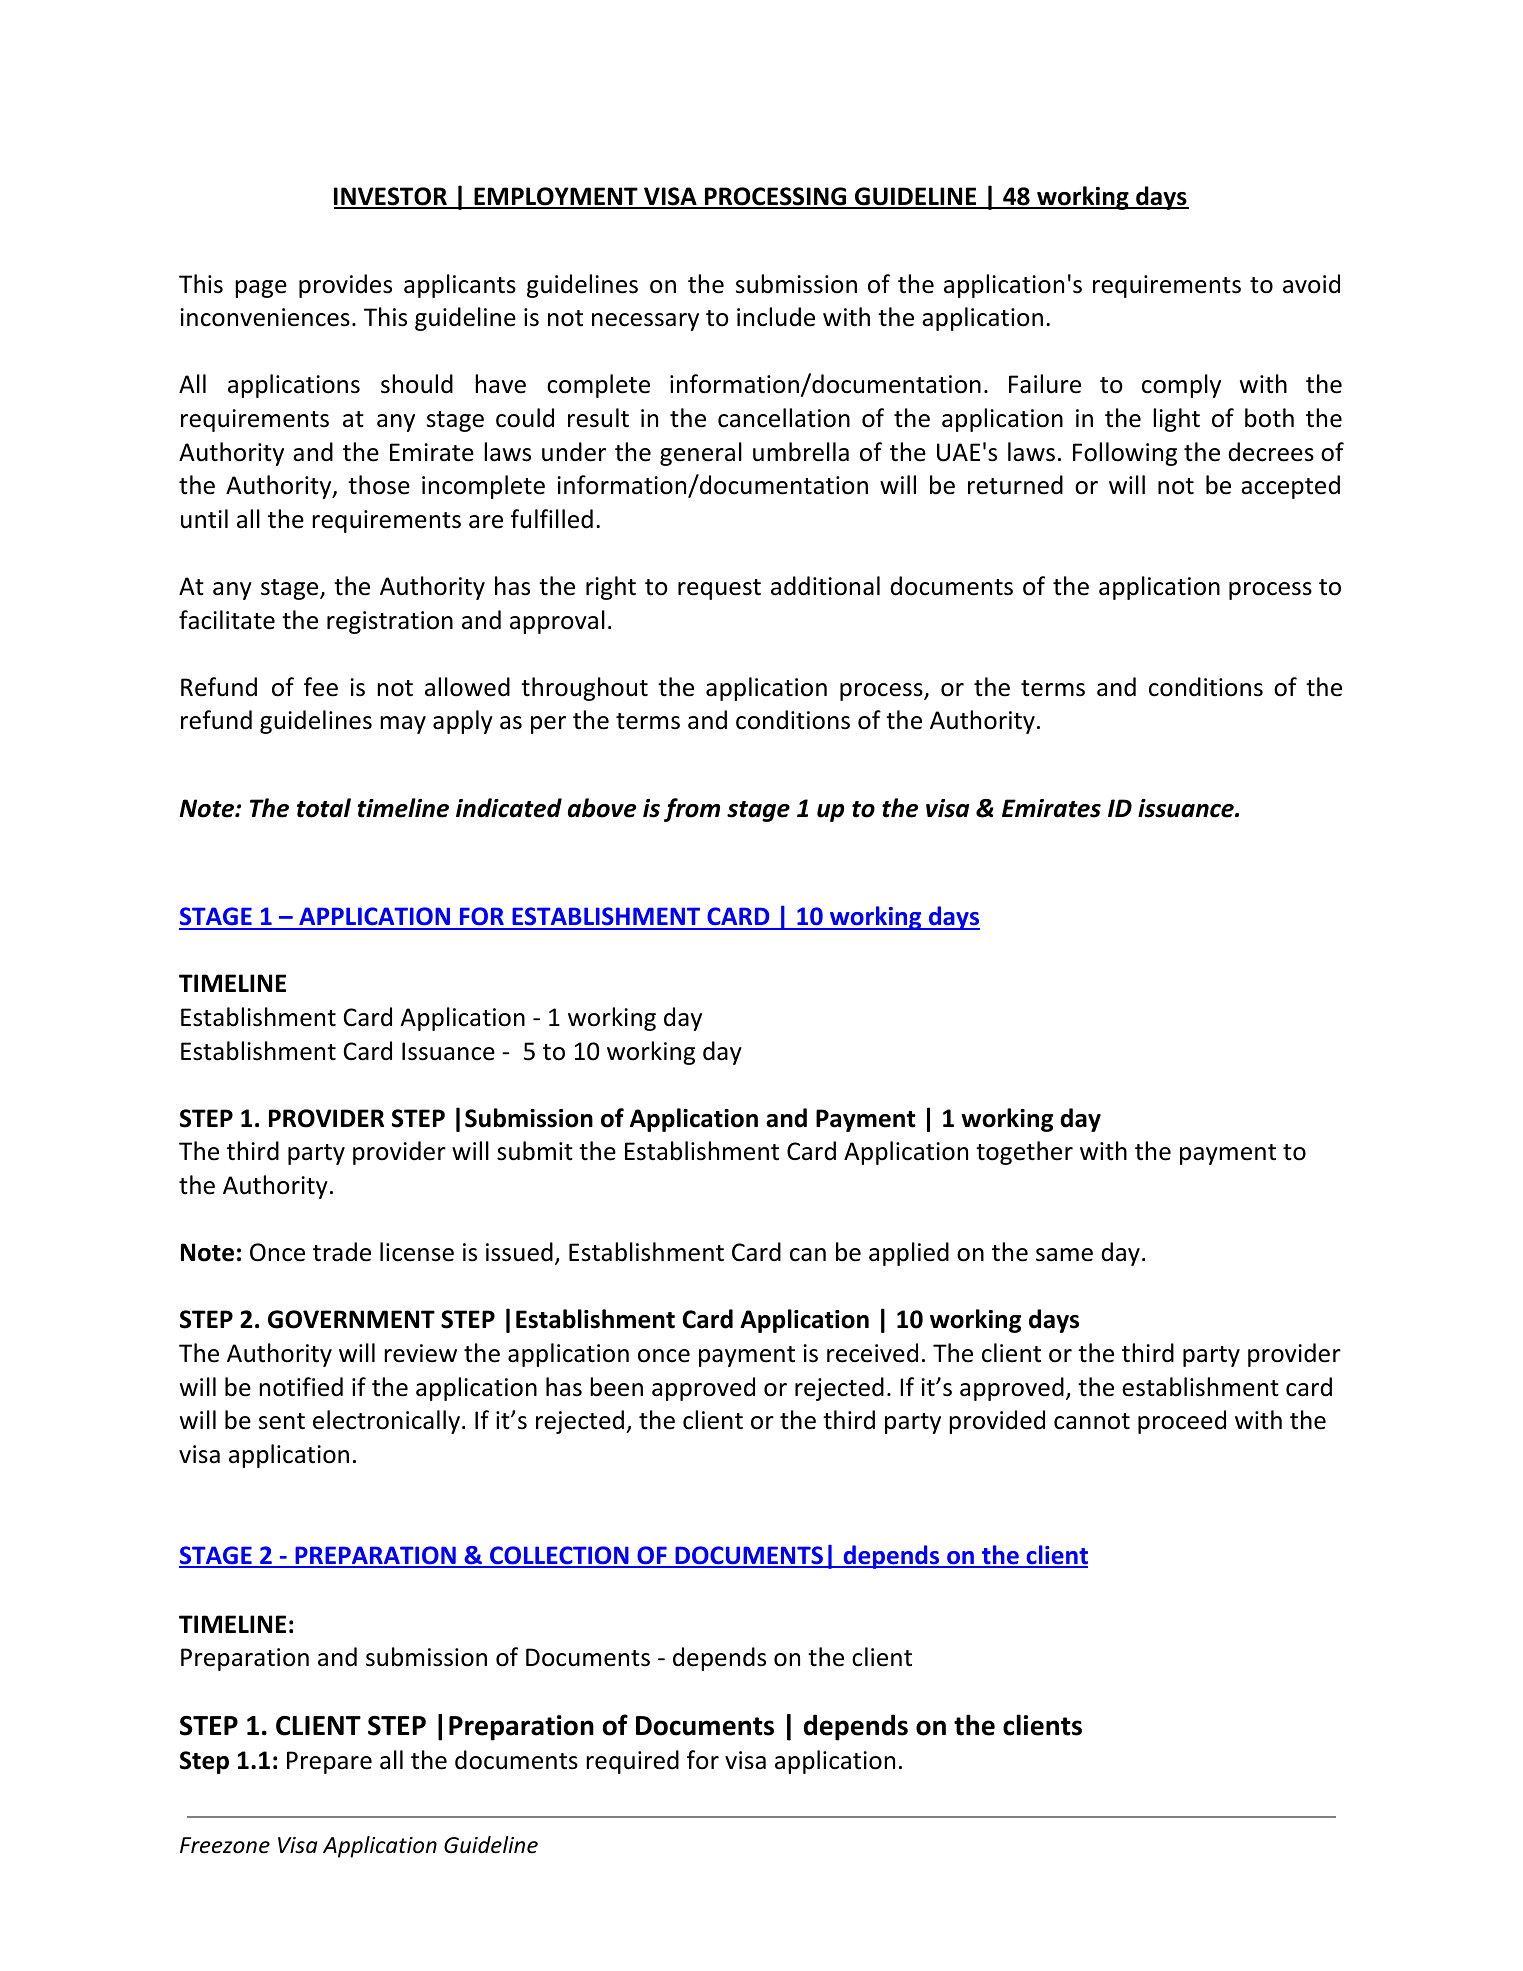  What do you see at coordinates (329, 1762) in the screenshot?
I see `Prepare` at bounding box center [329, 1762].
